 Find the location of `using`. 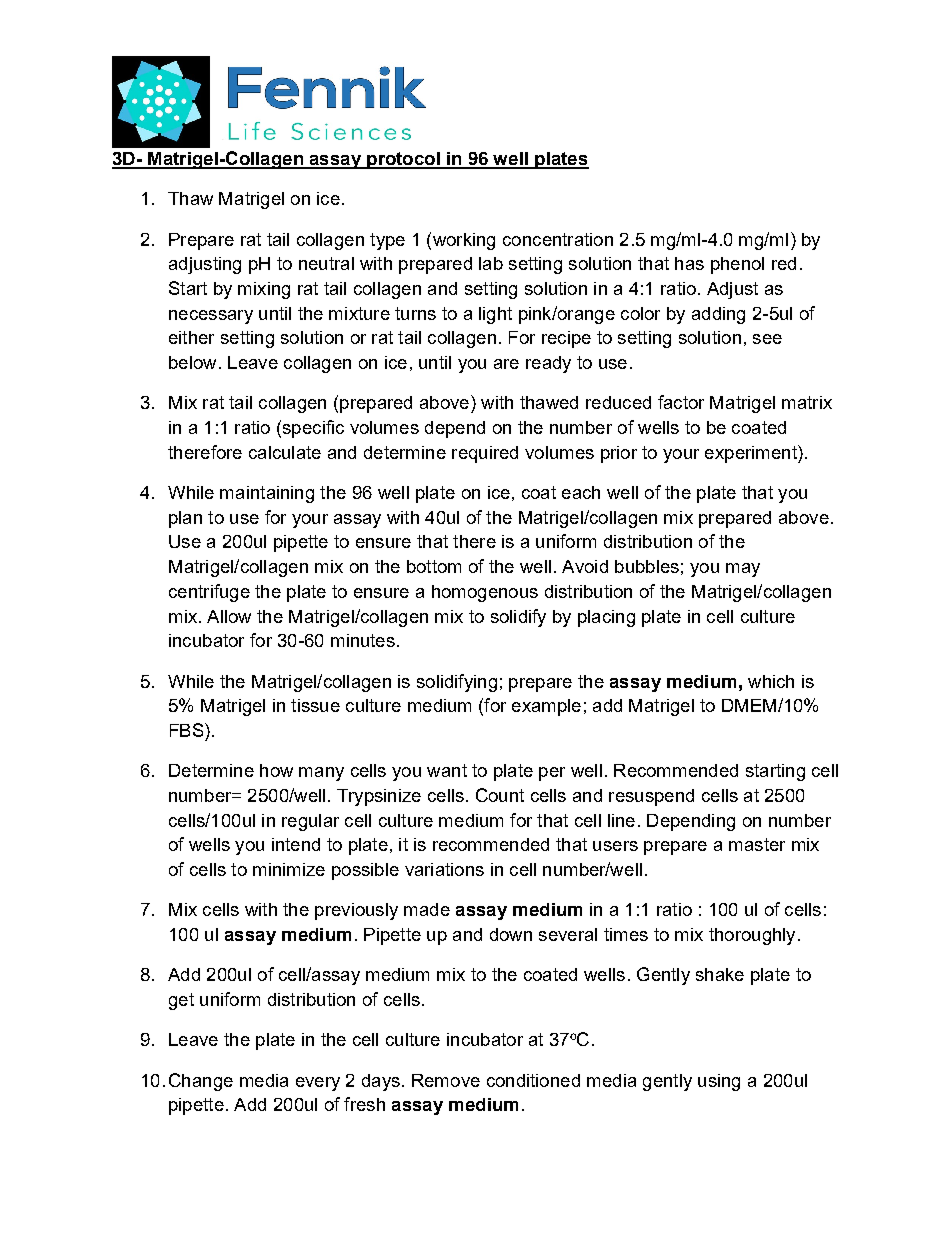

using is located at coordinates (719, 1082).
